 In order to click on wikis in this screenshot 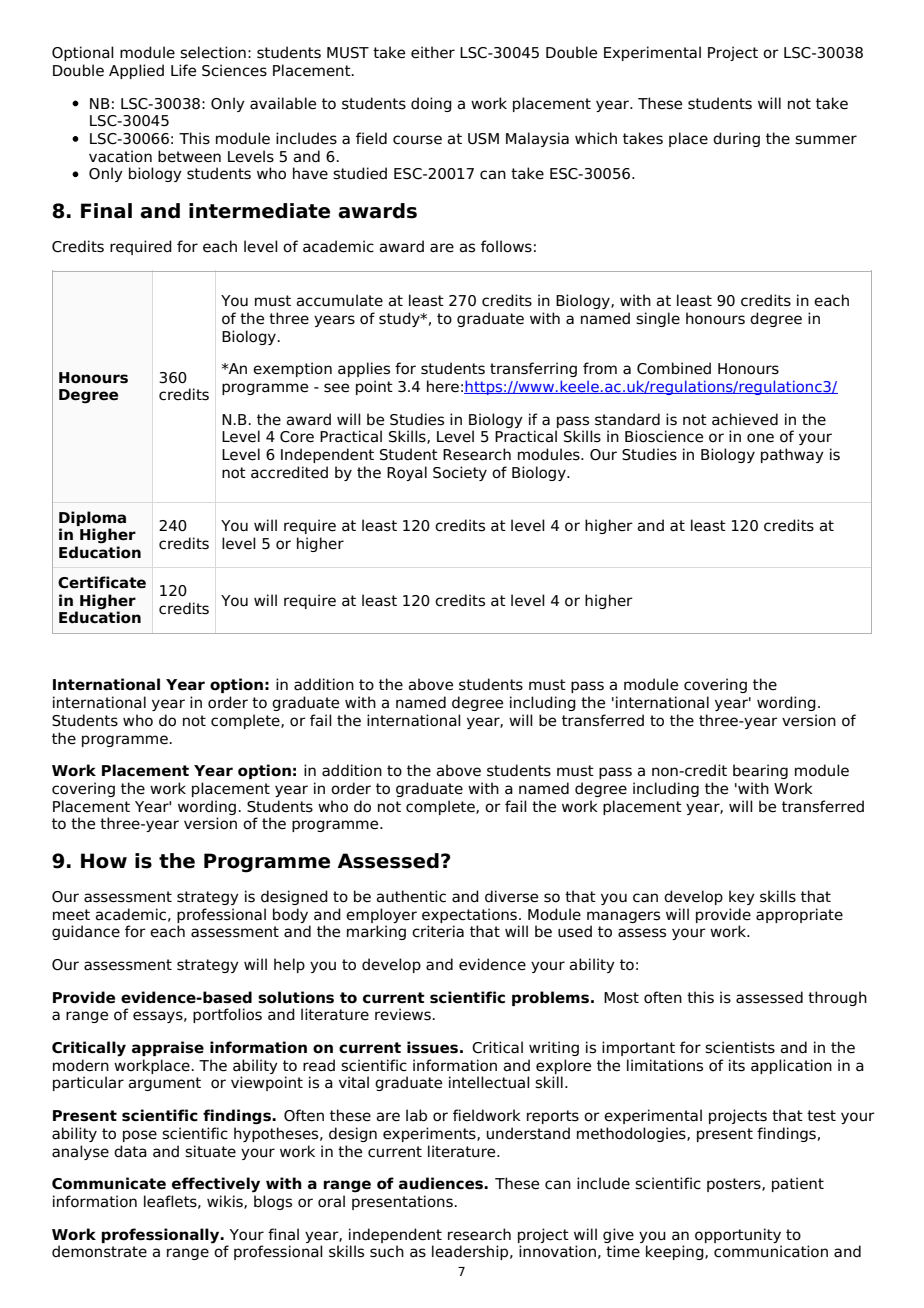, I will do `click(226, 1202)`.
